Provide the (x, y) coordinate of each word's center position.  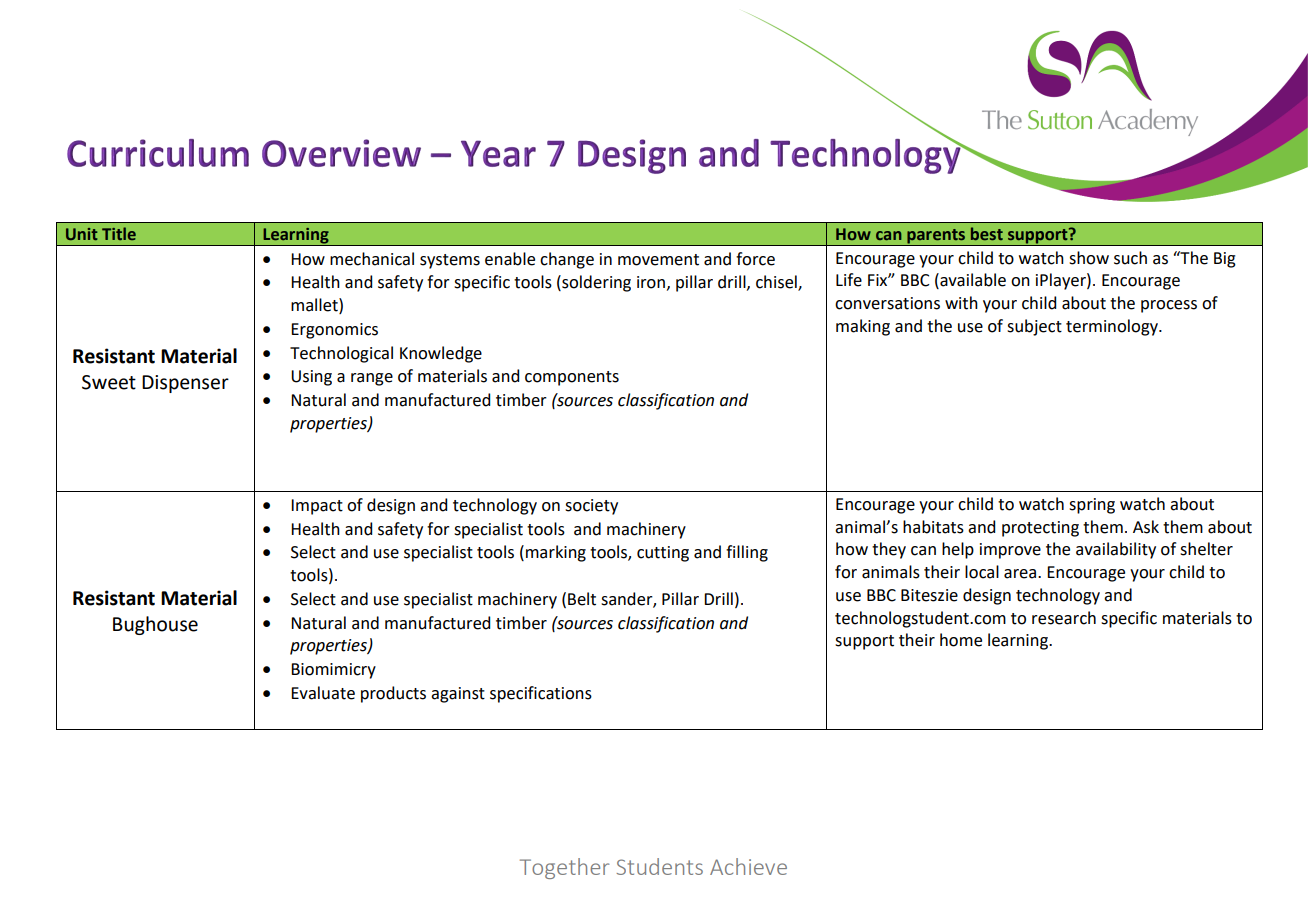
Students (659, 866)
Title (119, 233)
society (591, 507)
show (1089, 258)
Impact (317, 507)
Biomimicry (333, 671)
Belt (582, 599)
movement (658, 260)
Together (564, 868)
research (1064, 618)
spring (1092, 506)
